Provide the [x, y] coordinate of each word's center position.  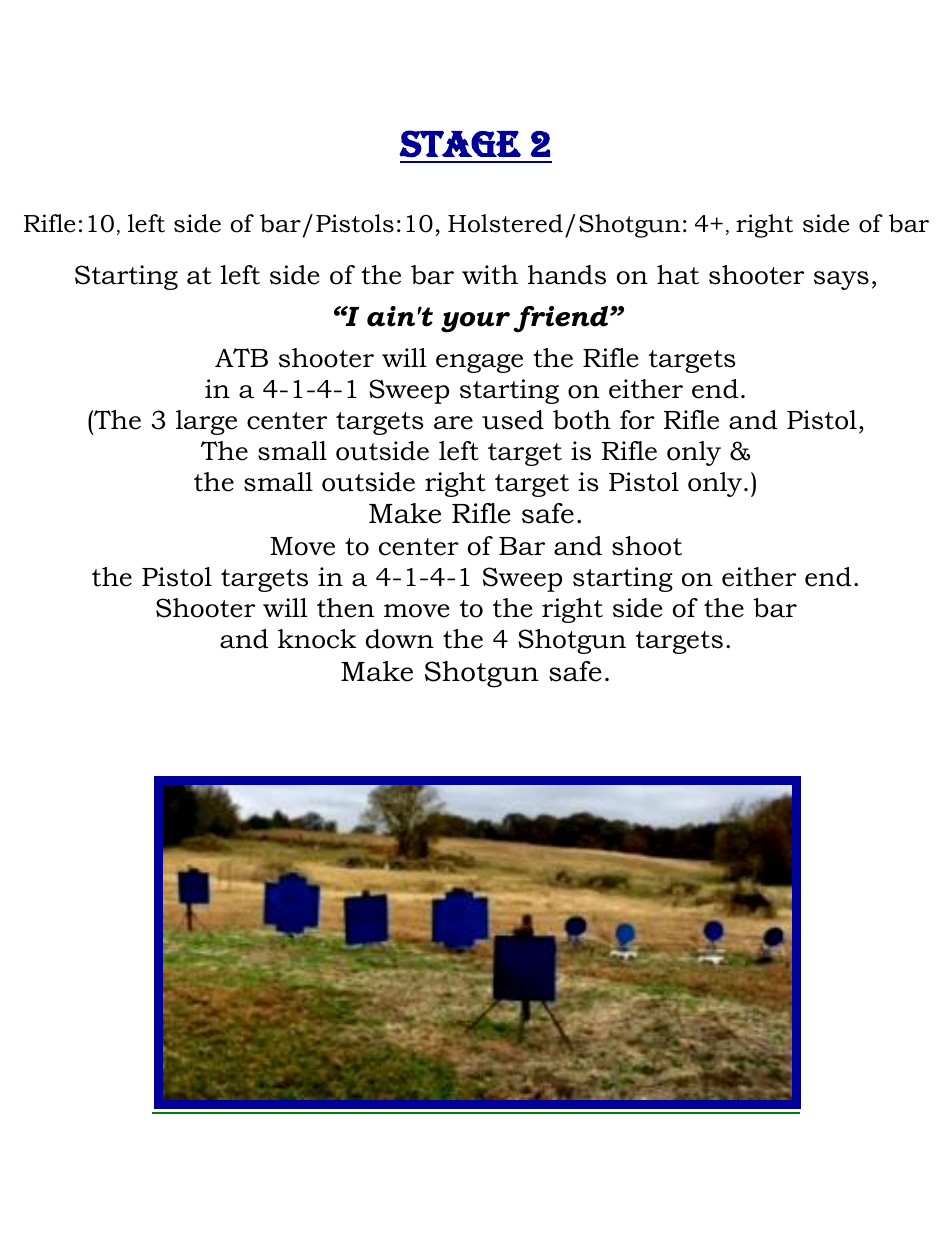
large [206, 422]
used [513, 420]
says [841, 280]
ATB [241, 357]
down [400, 639]
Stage [460, 144]
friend [562, 319]
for [637, 420]
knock [317, 639]
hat [678, 275]
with [490, 275]
